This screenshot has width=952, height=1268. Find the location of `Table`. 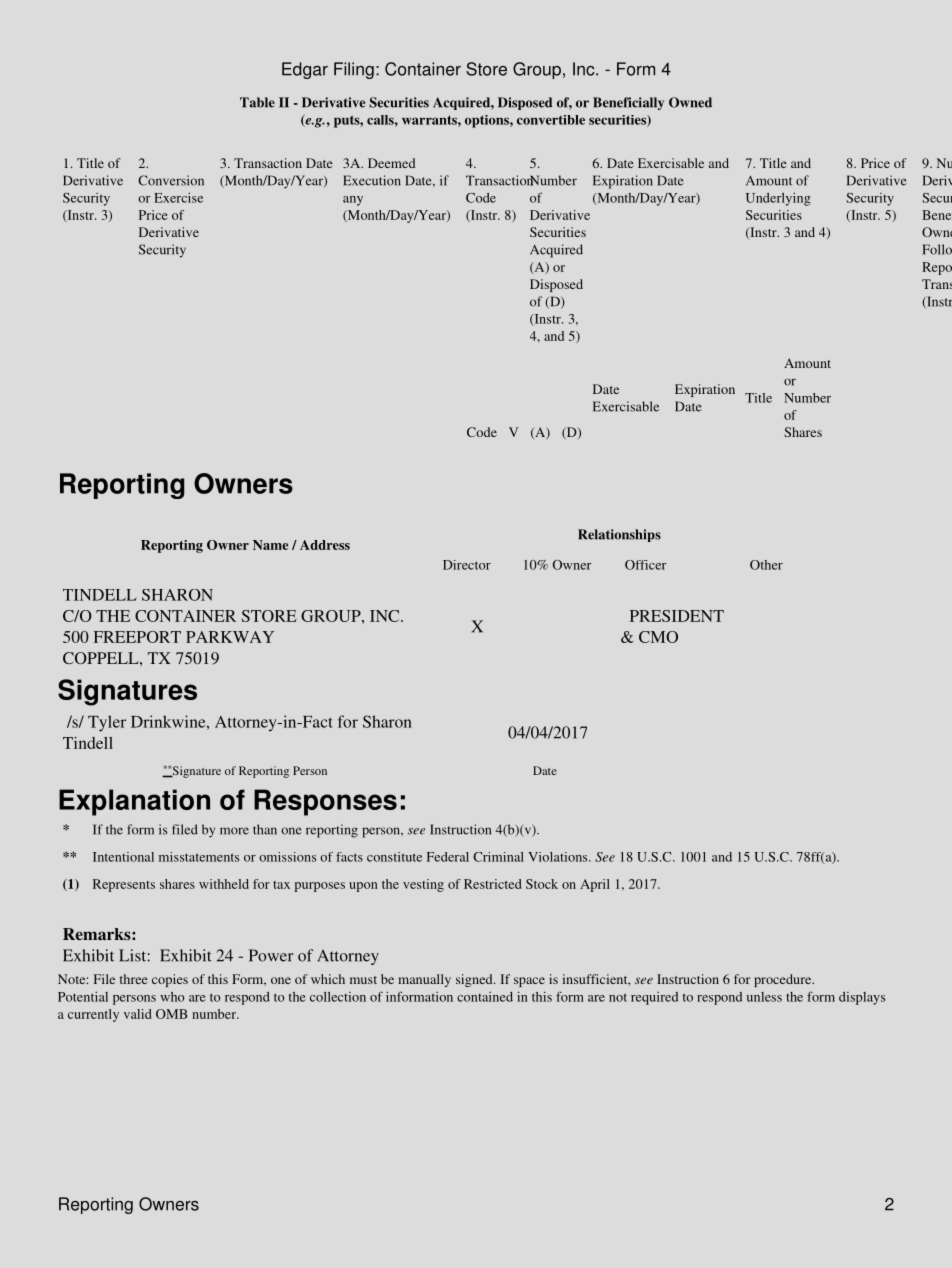

Table is located at coordinates (257, 102).
